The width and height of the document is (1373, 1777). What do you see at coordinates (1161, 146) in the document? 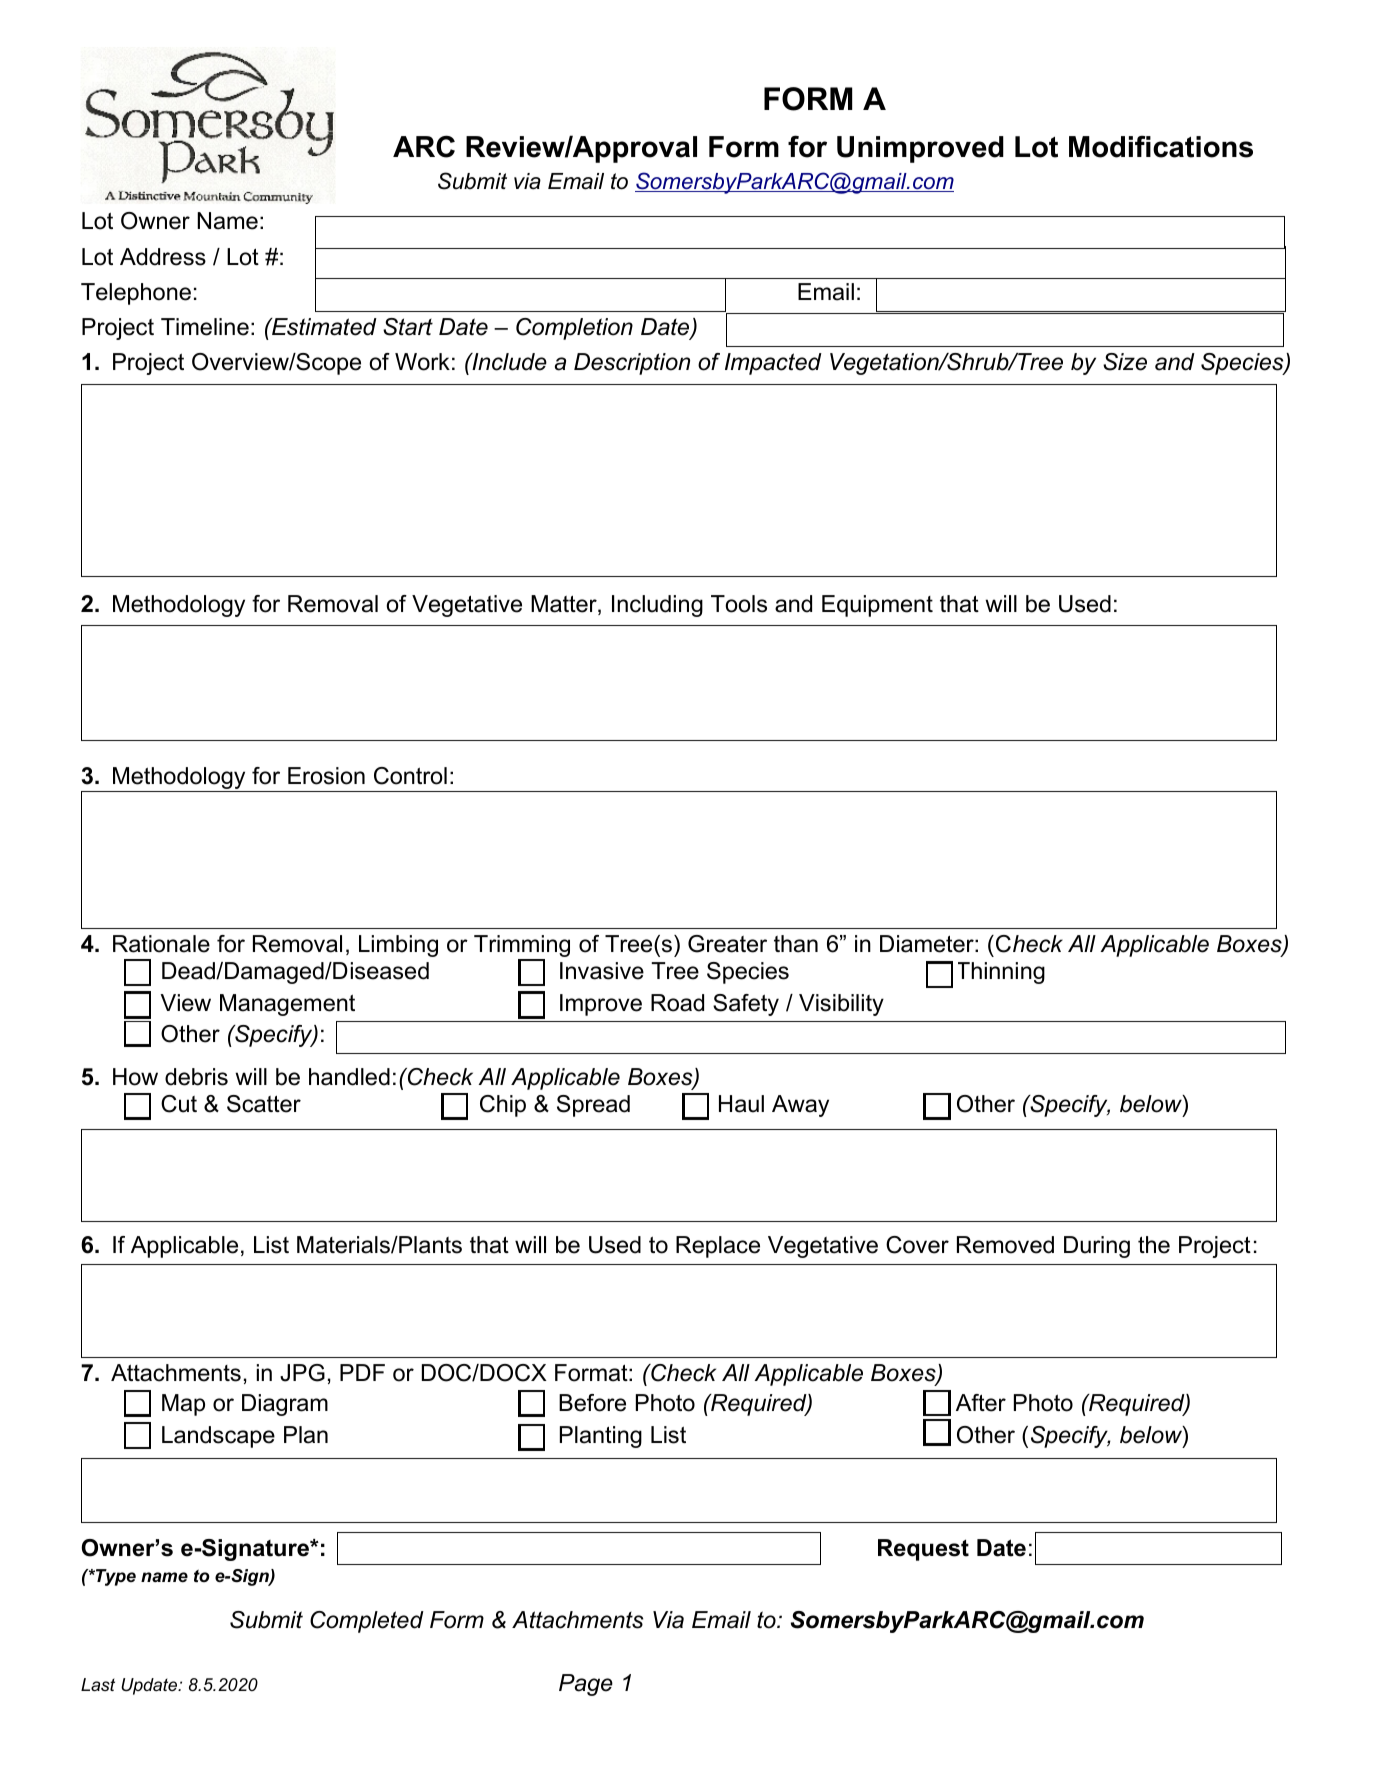
I see `Modifications` at bounding box center [1161, 146].
